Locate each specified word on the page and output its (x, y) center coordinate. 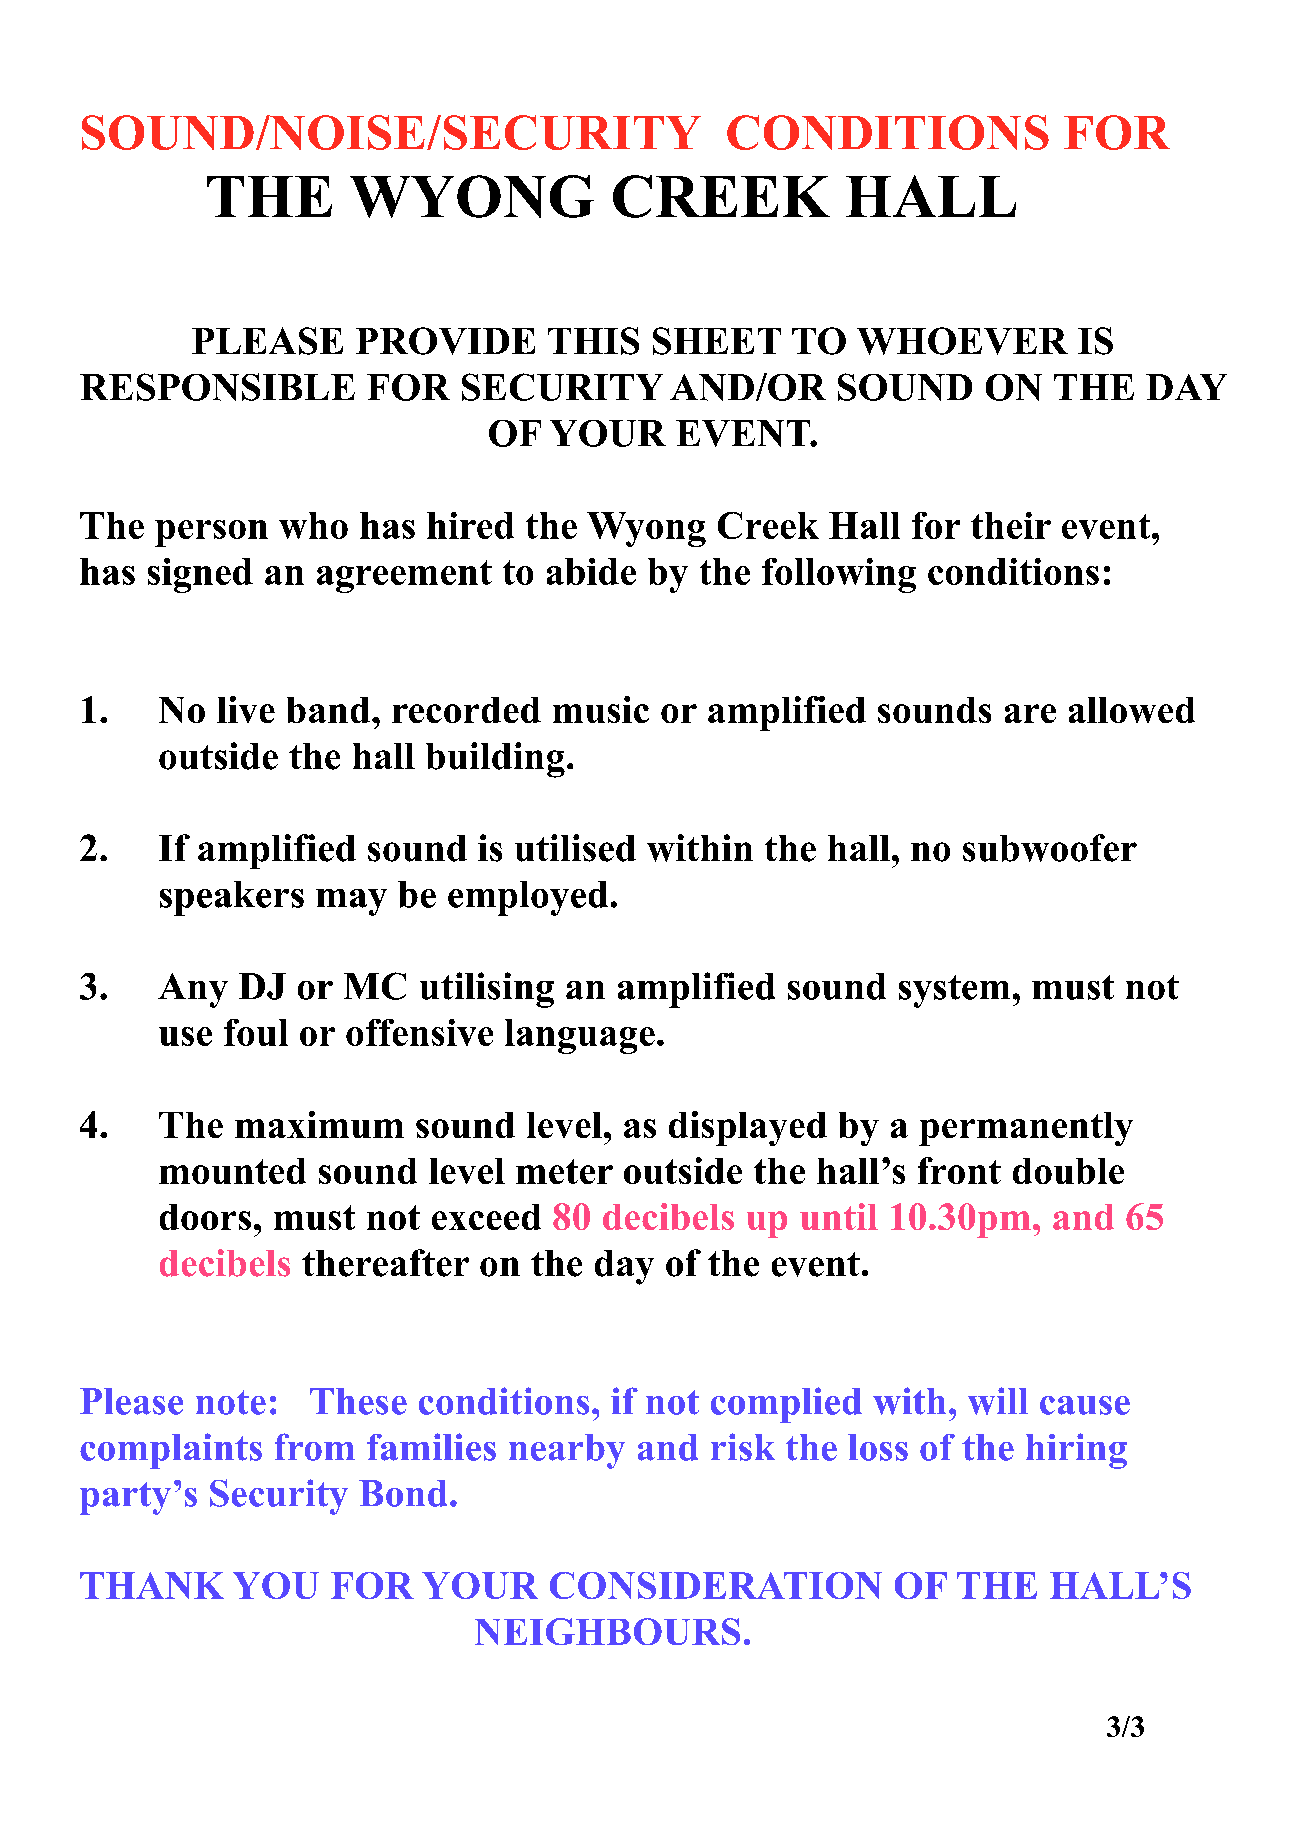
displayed (748, 1128)
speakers (232, 898)
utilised (575, 848)
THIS (593, 341)
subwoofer (1050, 848)
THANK (152, 1585)
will (998, 1401)
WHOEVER (962, 341)
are (1030, 713)
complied (786, 1405)
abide (591, 571)
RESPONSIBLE (217, 387)
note (231, 1402)
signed (200, 575)
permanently (1026, 1129)
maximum (319, 1124)
